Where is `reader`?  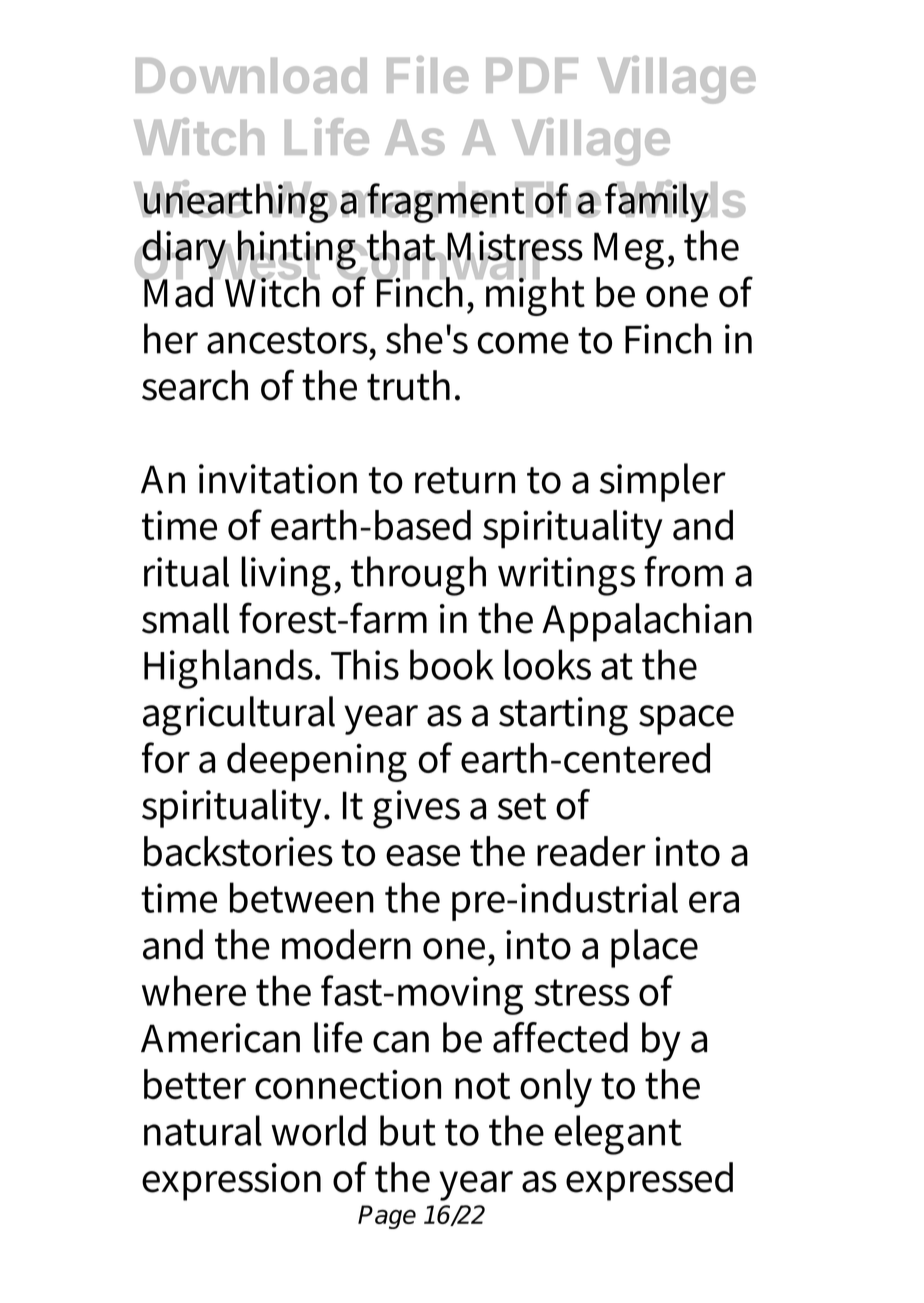 reader is located at coordinates (591, 851).
